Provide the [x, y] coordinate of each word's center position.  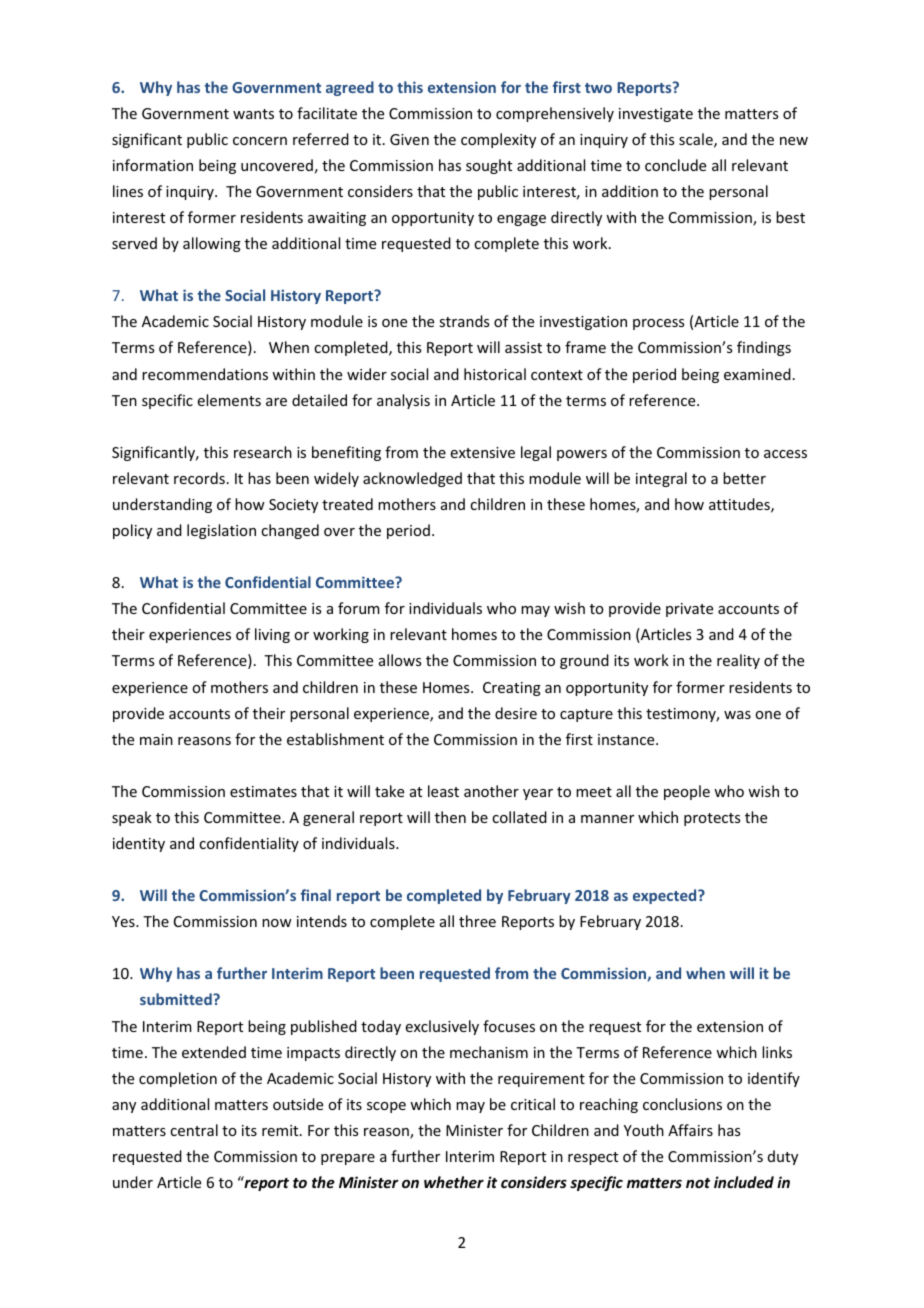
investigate [656, 115]
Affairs [690, 1130]
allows [400, 660]
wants [253, 114]
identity [139, 844]
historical [495, 374]
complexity [498, 140]
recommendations [205, 374]
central [194, 1130]
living [272, 635]
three [477, 921]
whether [454, 1182]
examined [757, 374]
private [689, 610]
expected [666, 896]
